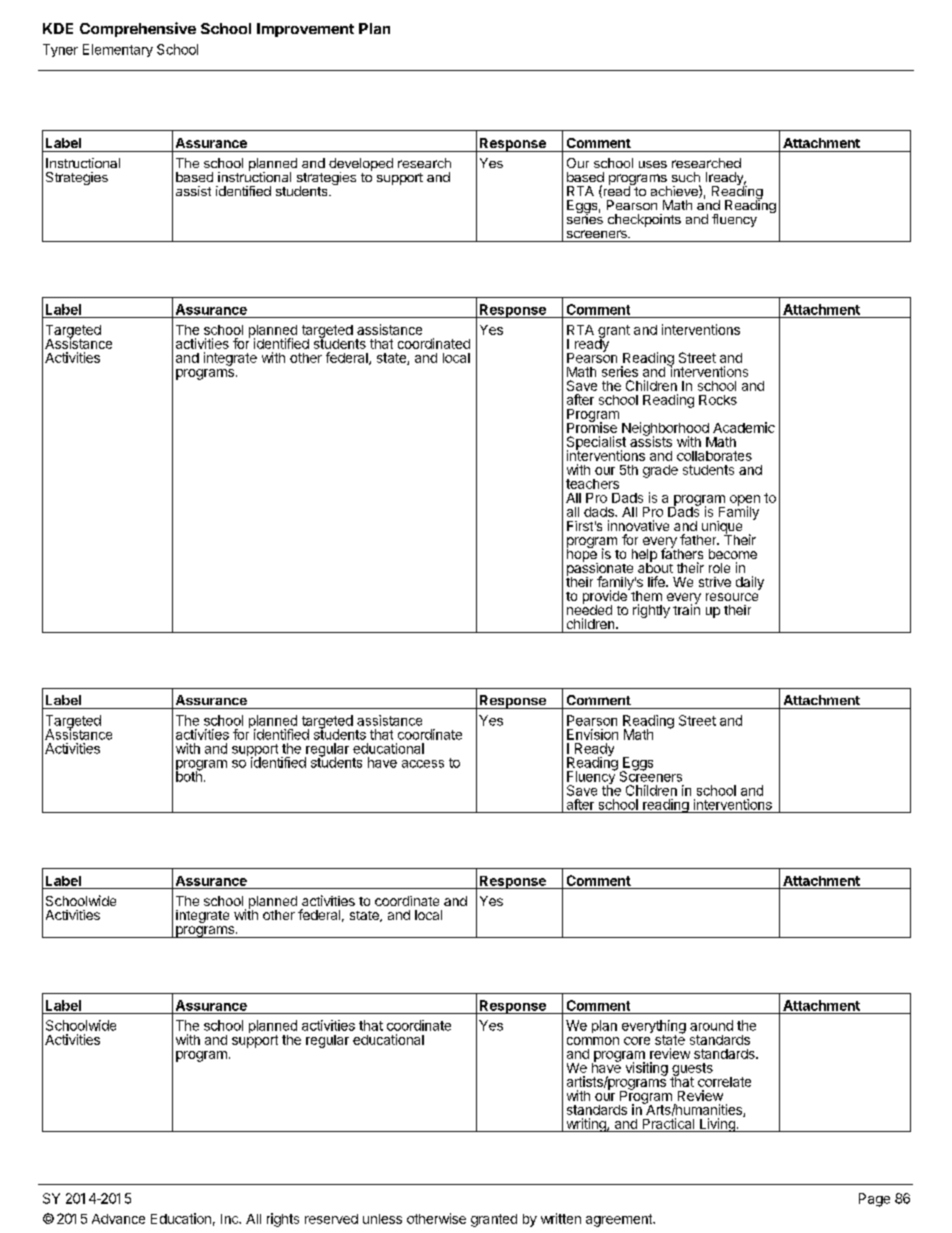 The height and width of the image is (1233, 952). I want to click on developed, so click(361, 165).
